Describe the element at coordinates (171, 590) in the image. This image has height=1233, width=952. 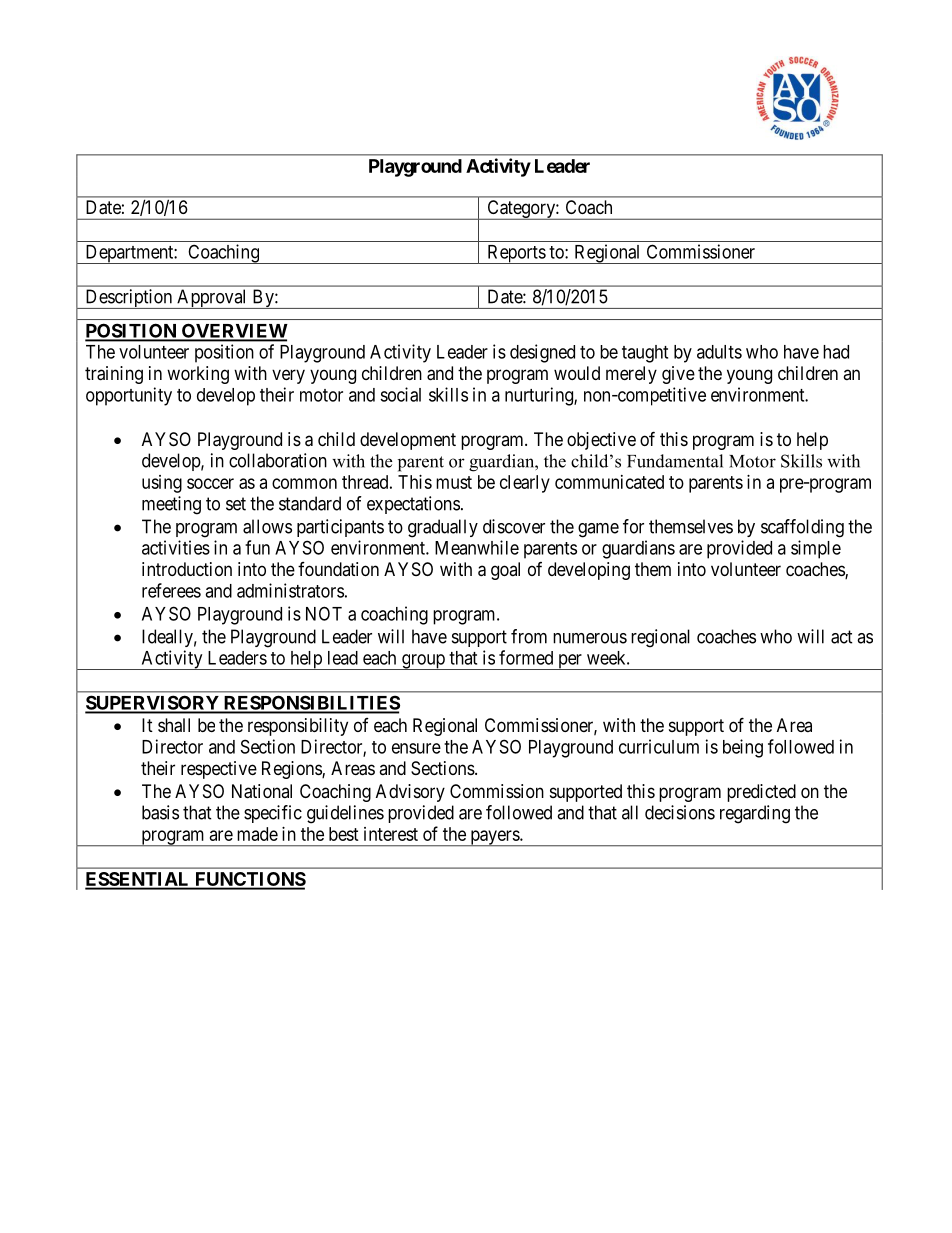
I see `referees` at that location.
